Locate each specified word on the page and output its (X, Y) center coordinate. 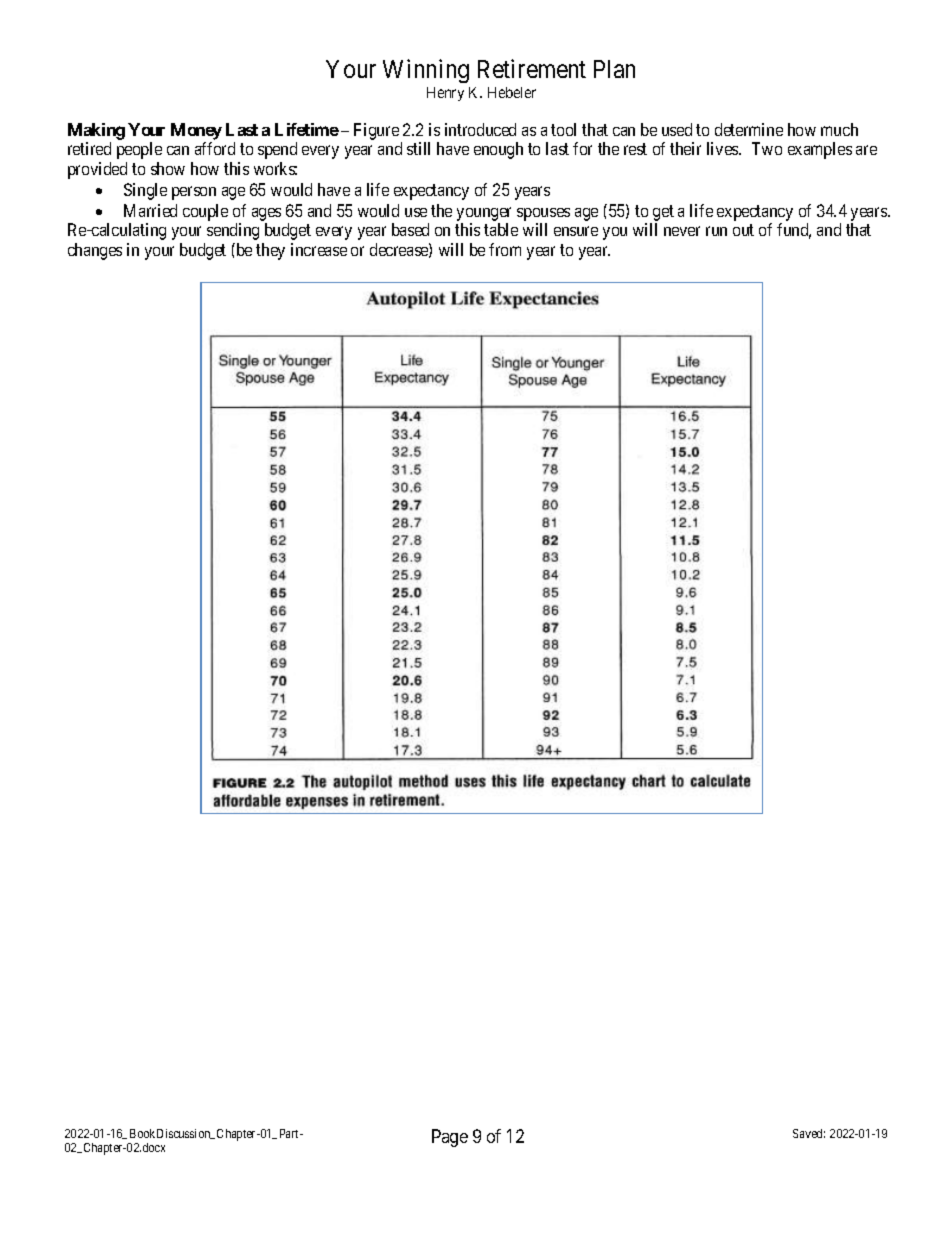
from (505, 249)
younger (484, 214)
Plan (614, 69)
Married (150, 210)
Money (196, 131)
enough (498, 150)
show (168, 168)
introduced (480, 129)
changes (95, 251)
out (743, 230)
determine (749, 129)
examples (820, 150)
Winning (426, 71)
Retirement (532, 68)
